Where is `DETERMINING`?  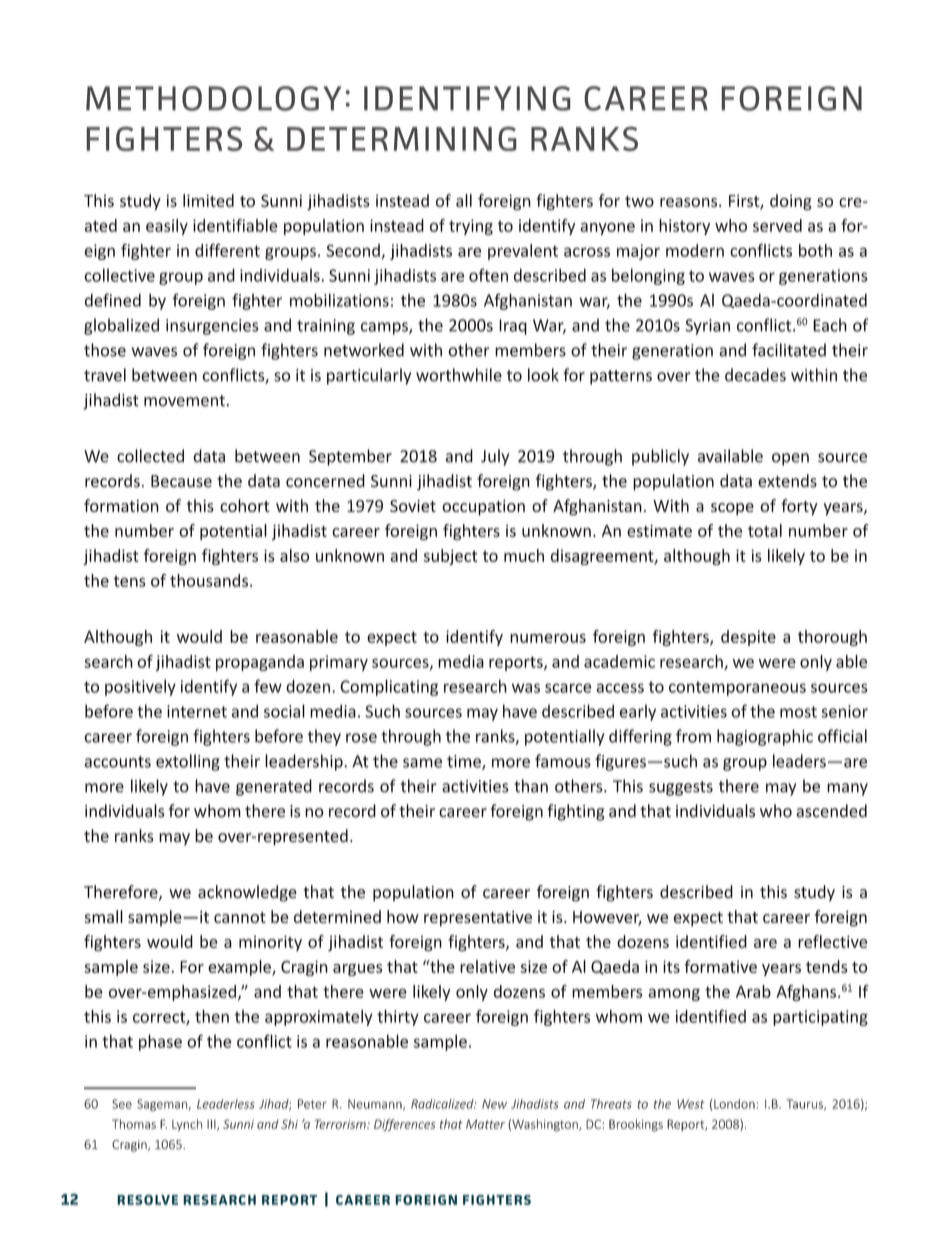
DETERMINING is located at coordinates (401, 139).
